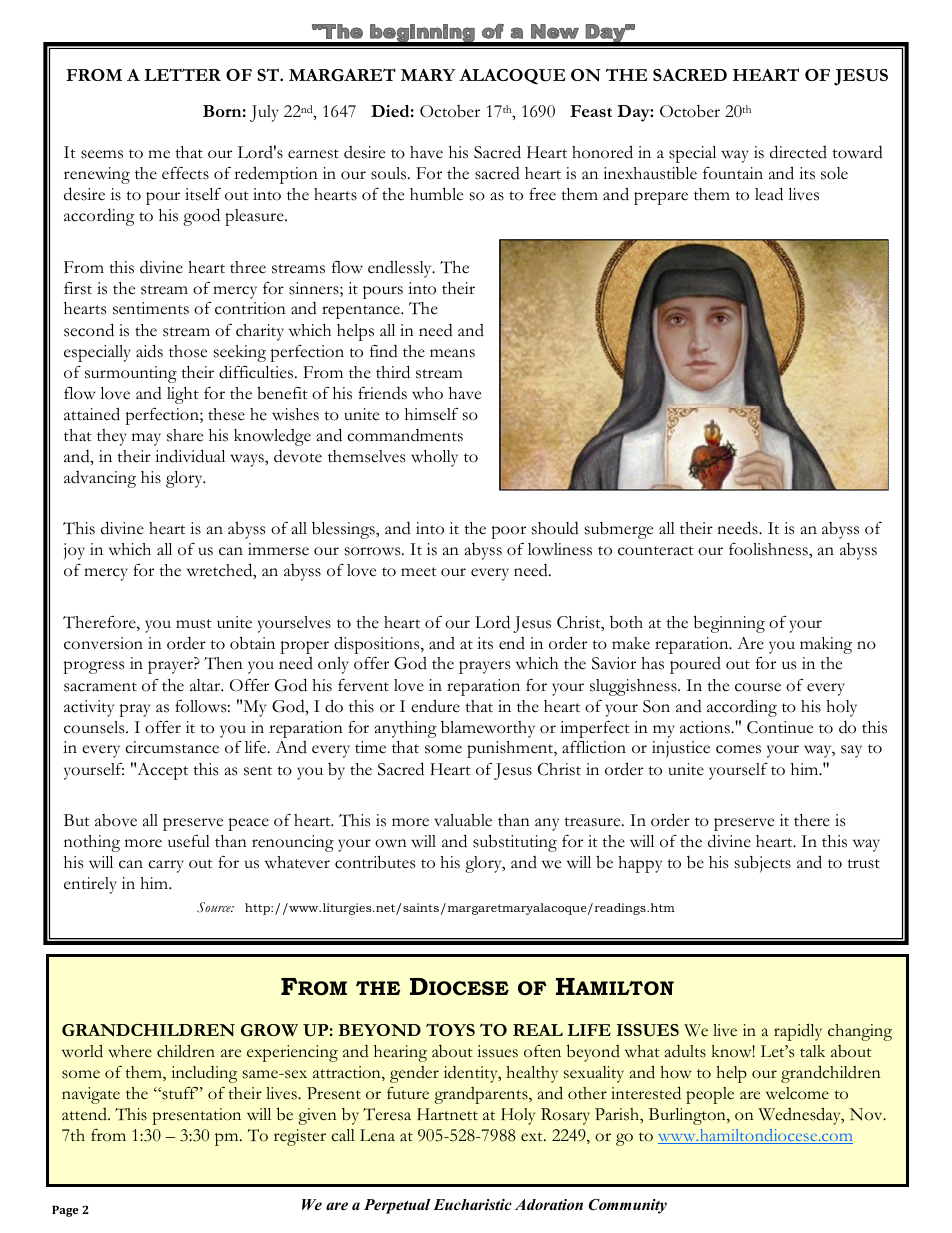 This screenshot has width=952, height=1233. I want to click on valuable, so click(463, 820).
